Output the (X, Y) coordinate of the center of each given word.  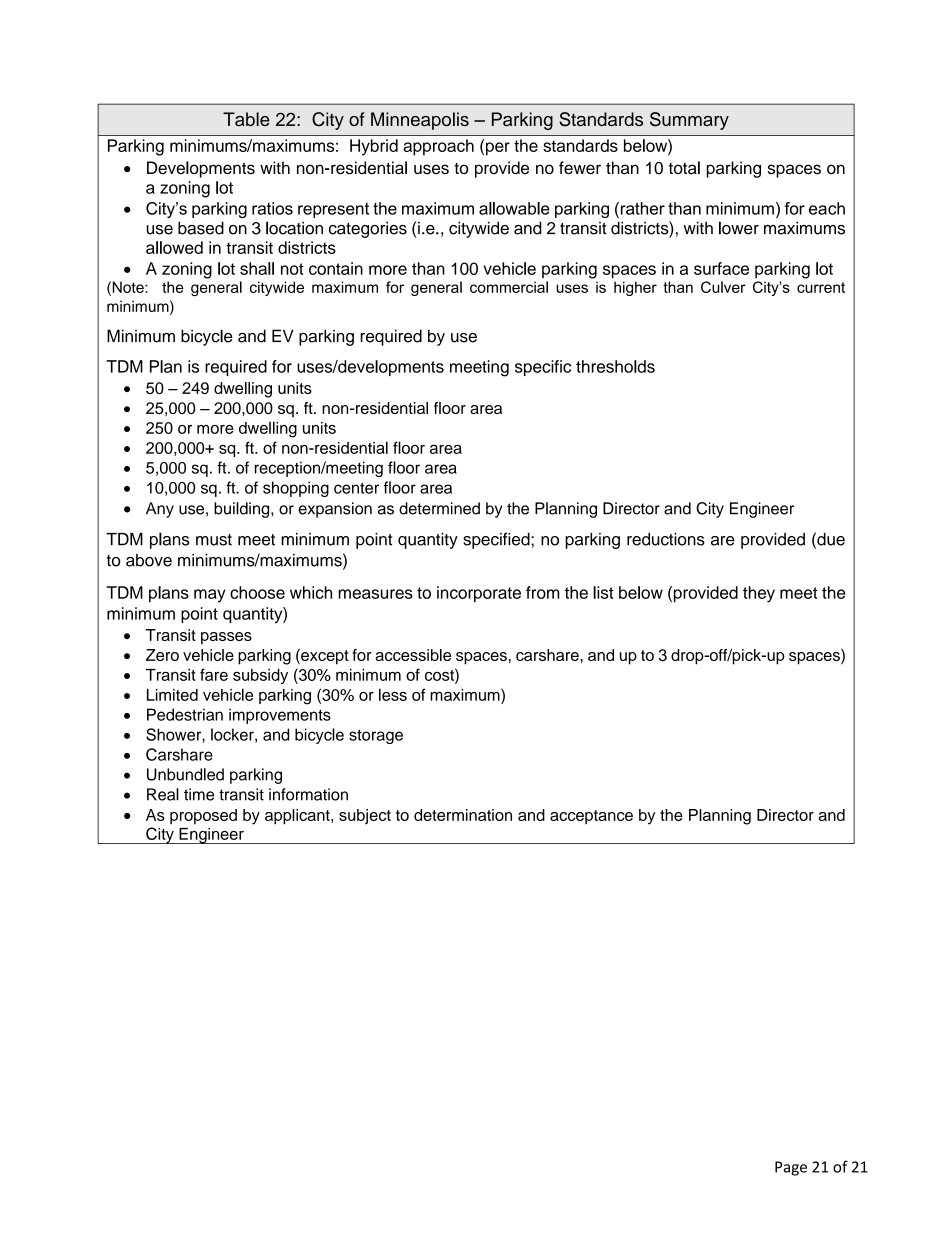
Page (791, 1168)
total (684, 168)
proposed (203, 816)
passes (226, 638)
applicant (298, 817)
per (498, 149)
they (759, 594)
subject (365, 816)
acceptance (591, 817)
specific (543, 368)
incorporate (479, 594)
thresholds (615, 366)
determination (463, 815)
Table (246, 119)
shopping (296, 489)
